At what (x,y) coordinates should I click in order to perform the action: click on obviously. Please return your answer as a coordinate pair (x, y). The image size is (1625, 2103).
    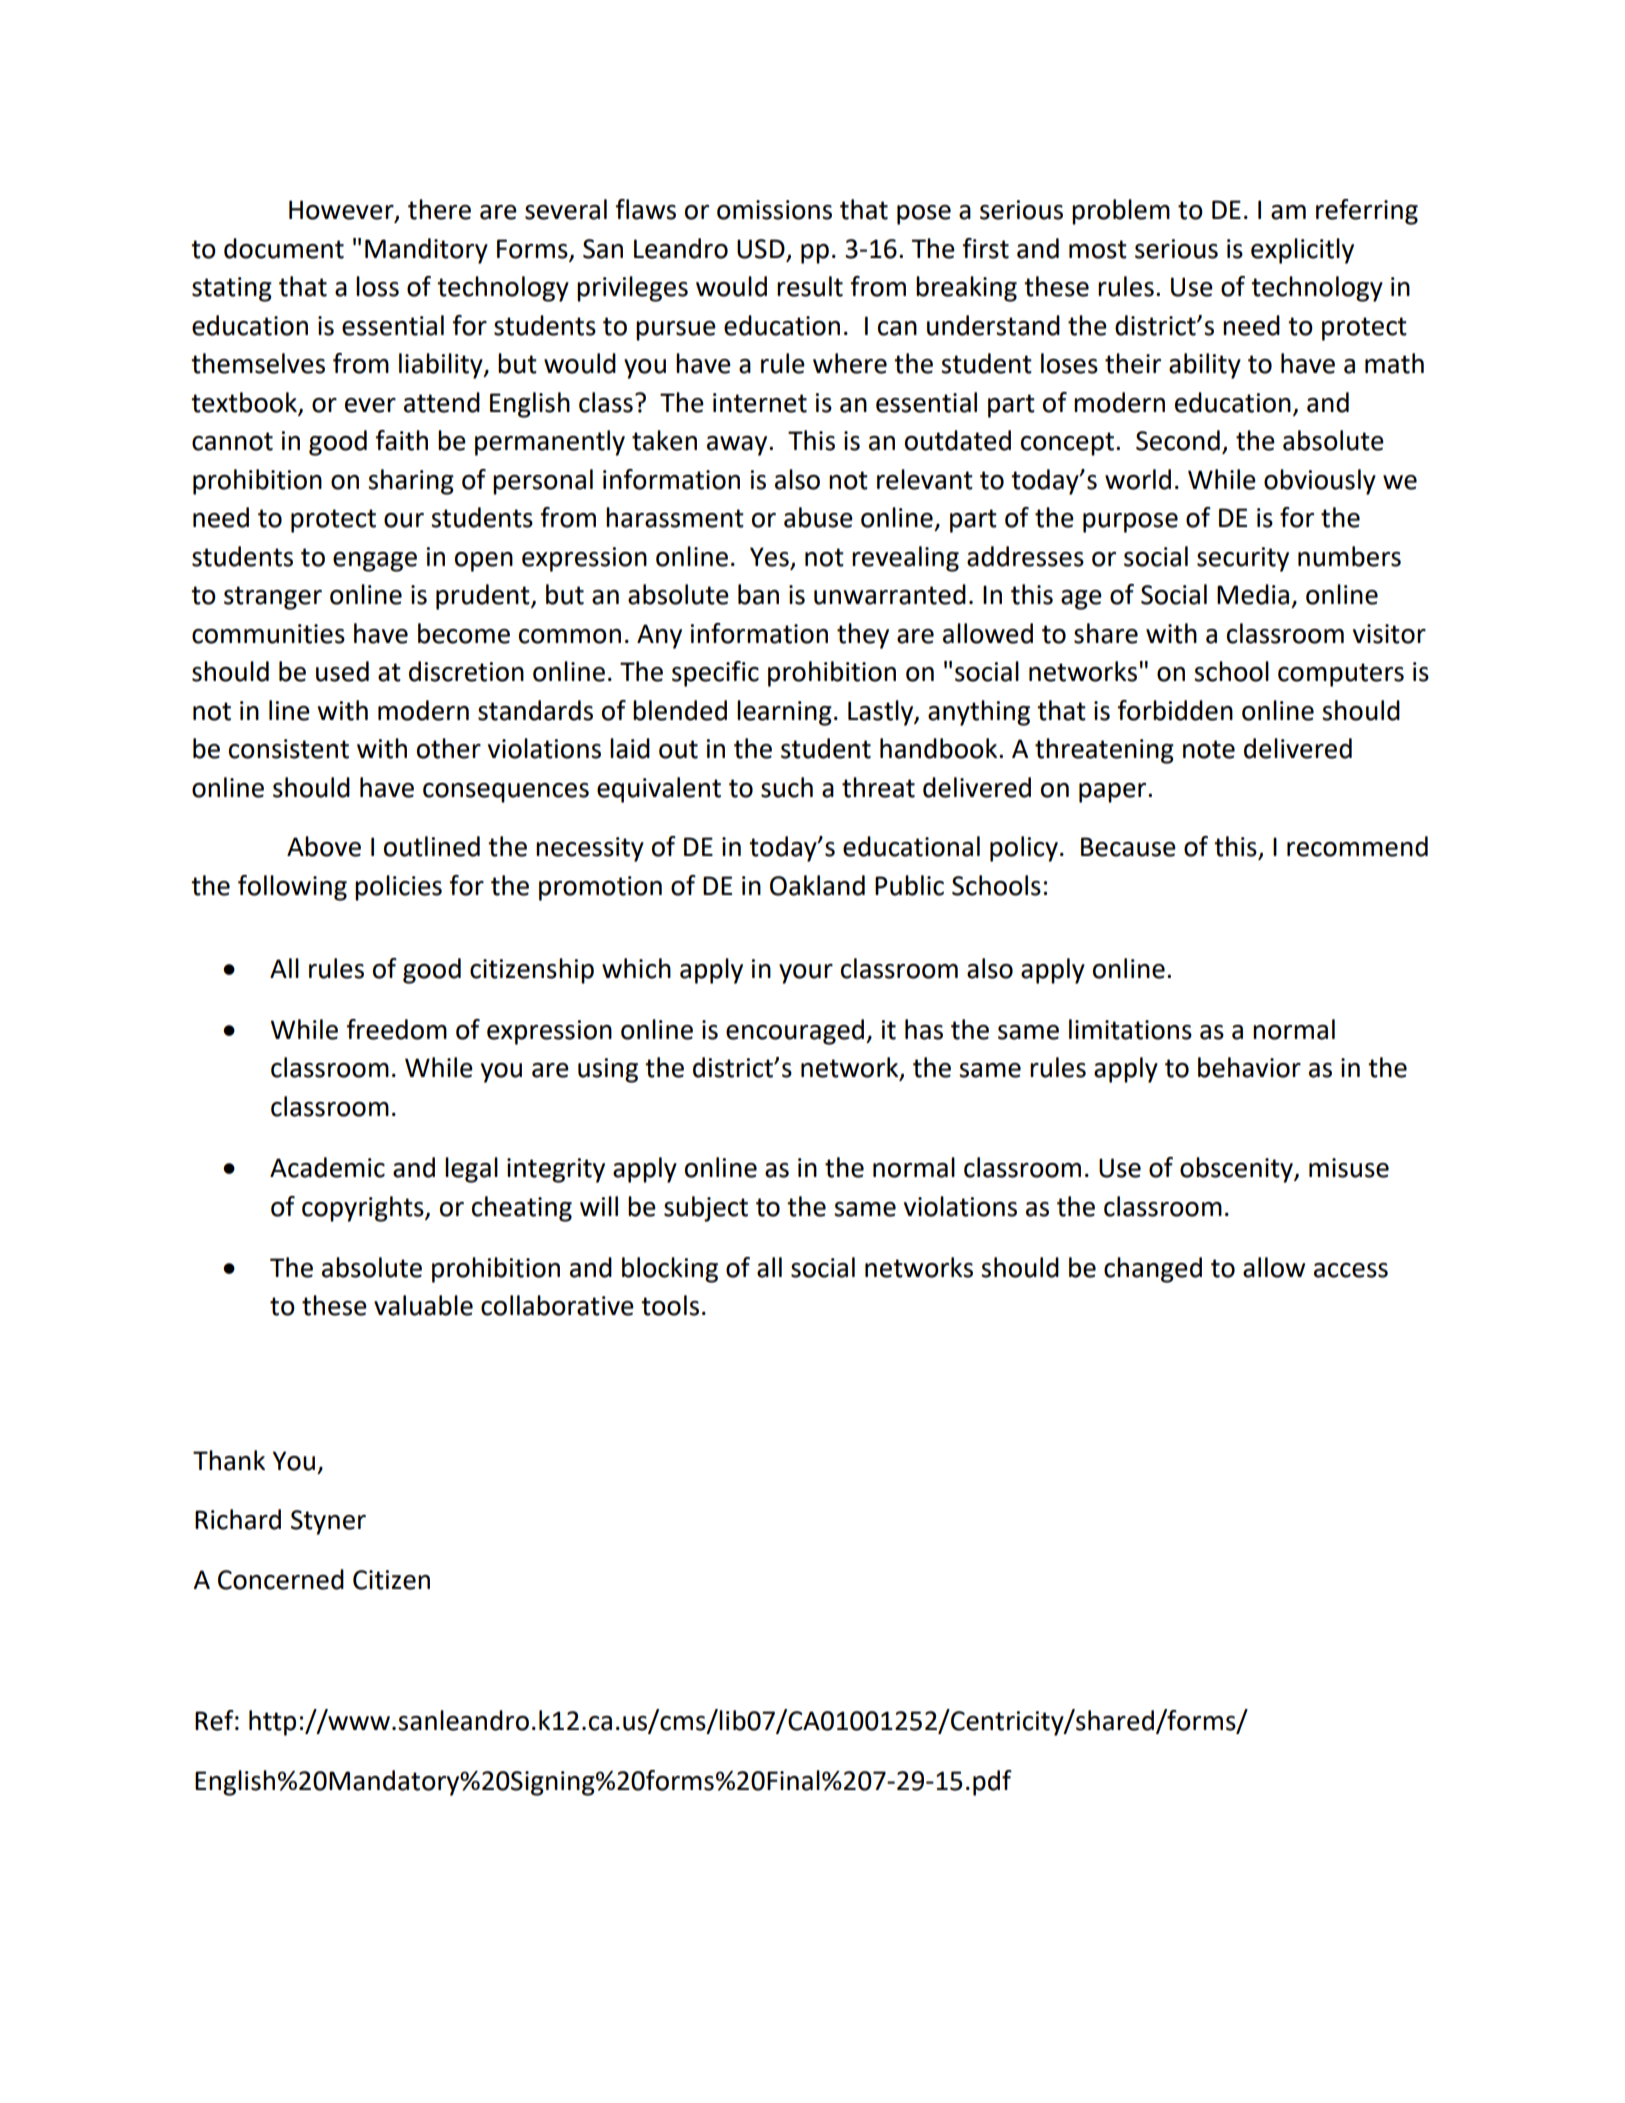
    Looking at the image, I should click on (1320, 482).
